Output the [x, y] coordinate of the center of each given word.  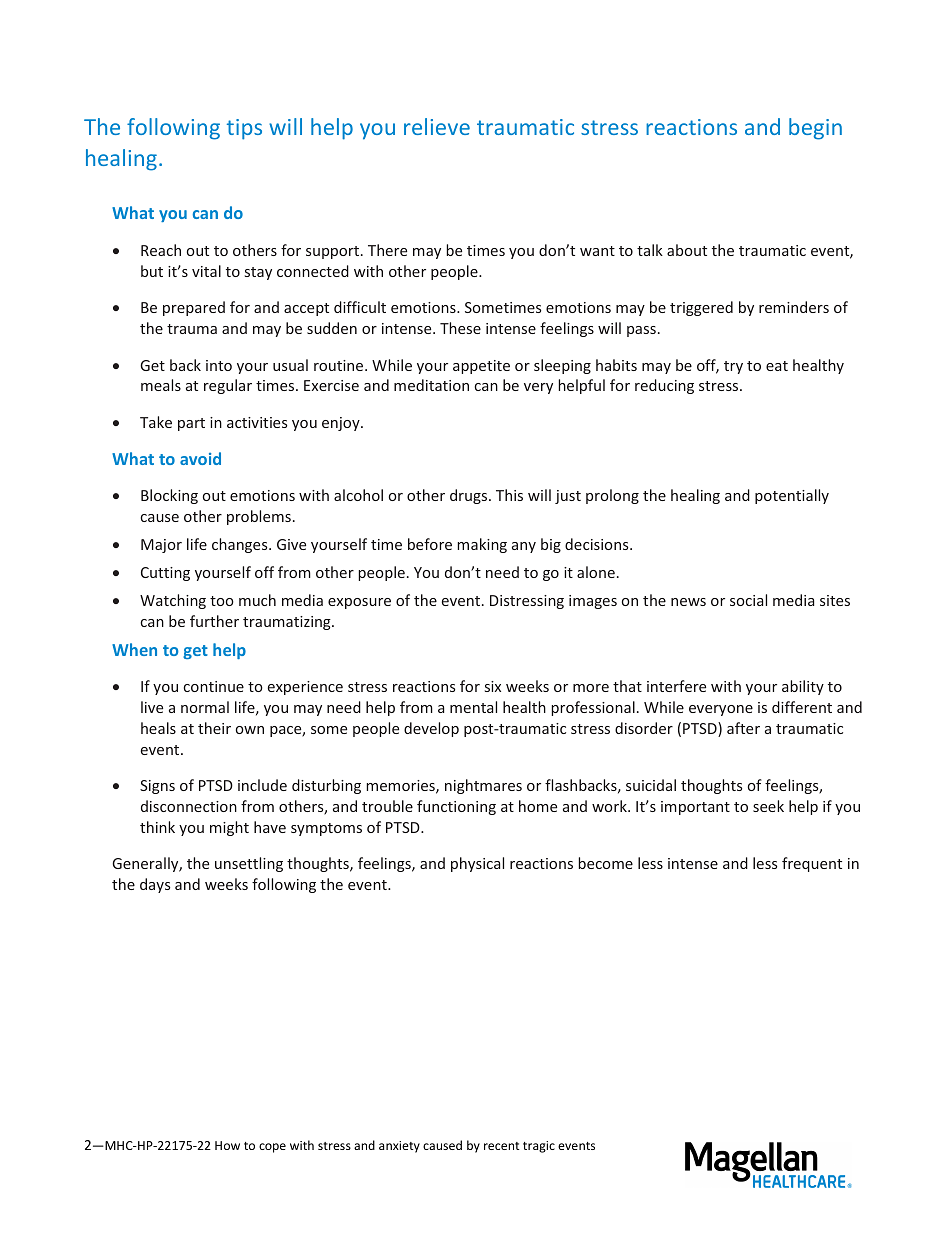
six [493, 686]
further [214, 621]
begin [815, 129]
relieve [437, 126]
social [748, 600]
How [227, 1145]
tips [244, 129]
